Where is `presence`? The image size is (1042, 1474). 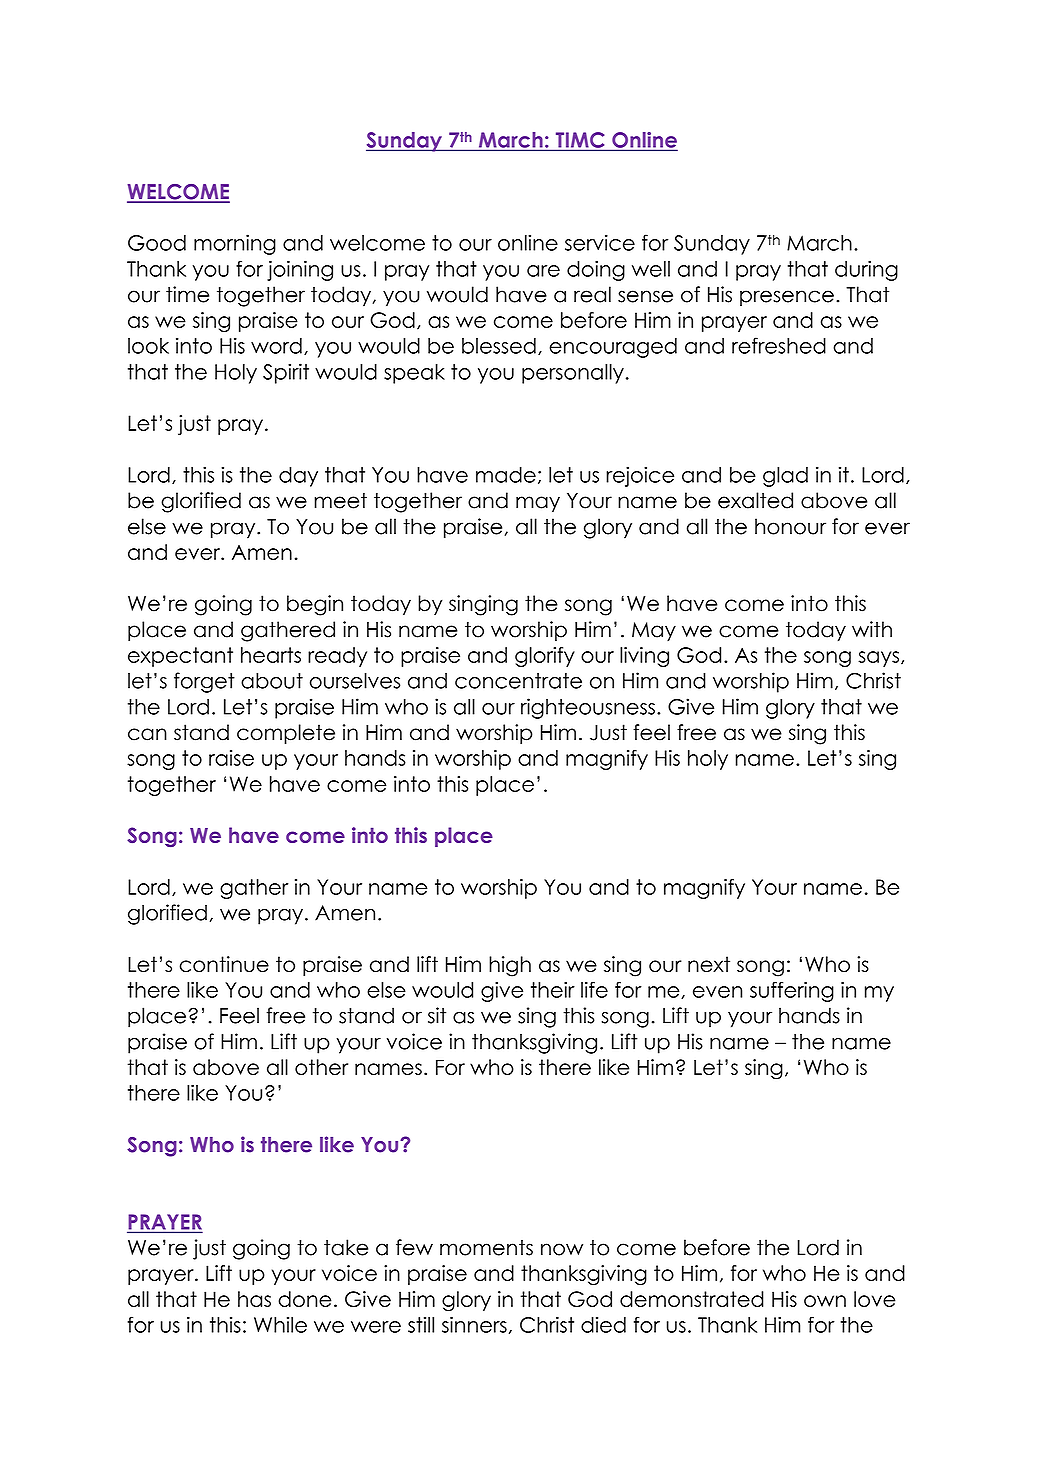
presence is located at coordinates (787, 298).
